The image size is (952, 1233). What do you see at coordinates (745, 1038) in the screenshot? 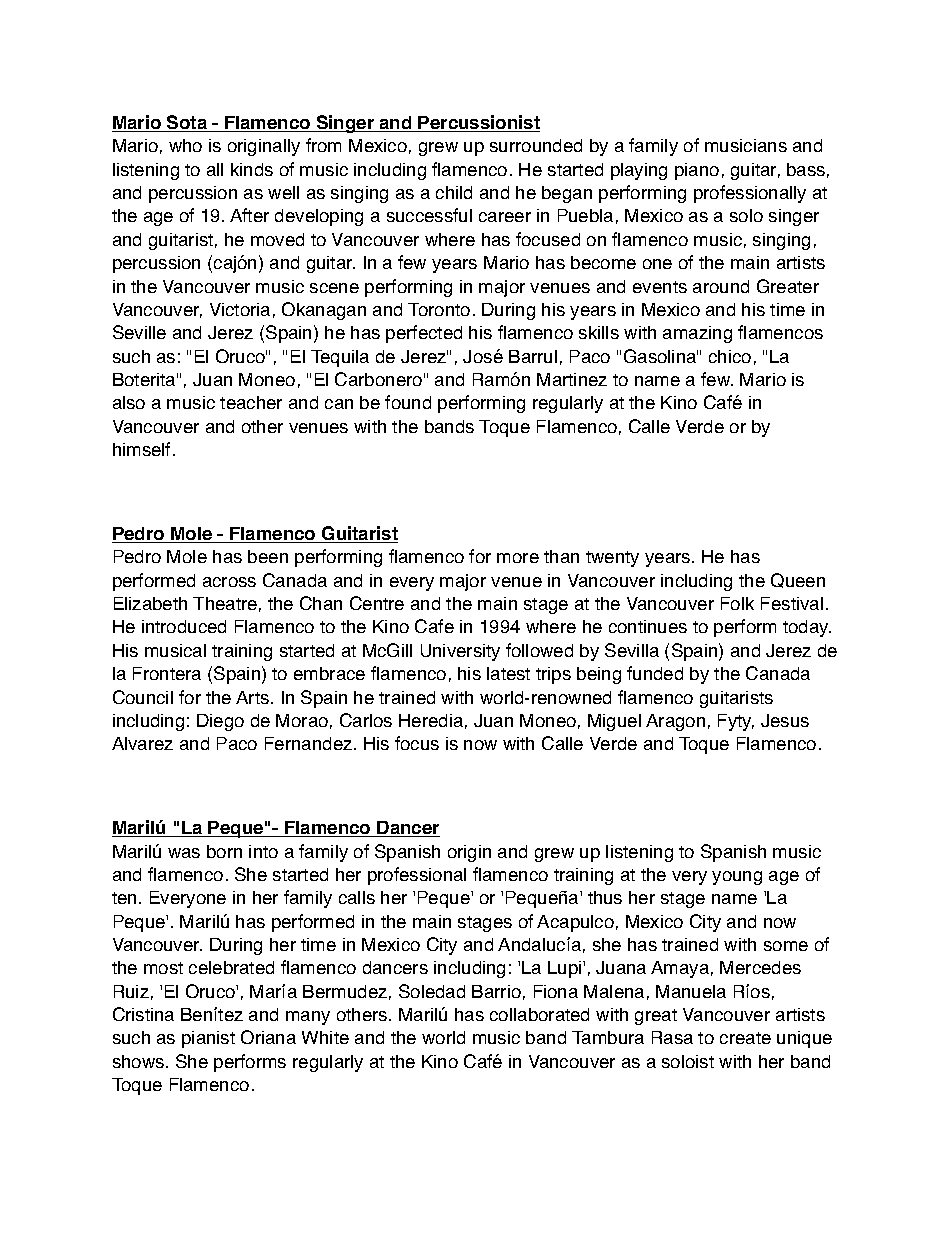
I see `create` at bounding box center [745, 1038].
